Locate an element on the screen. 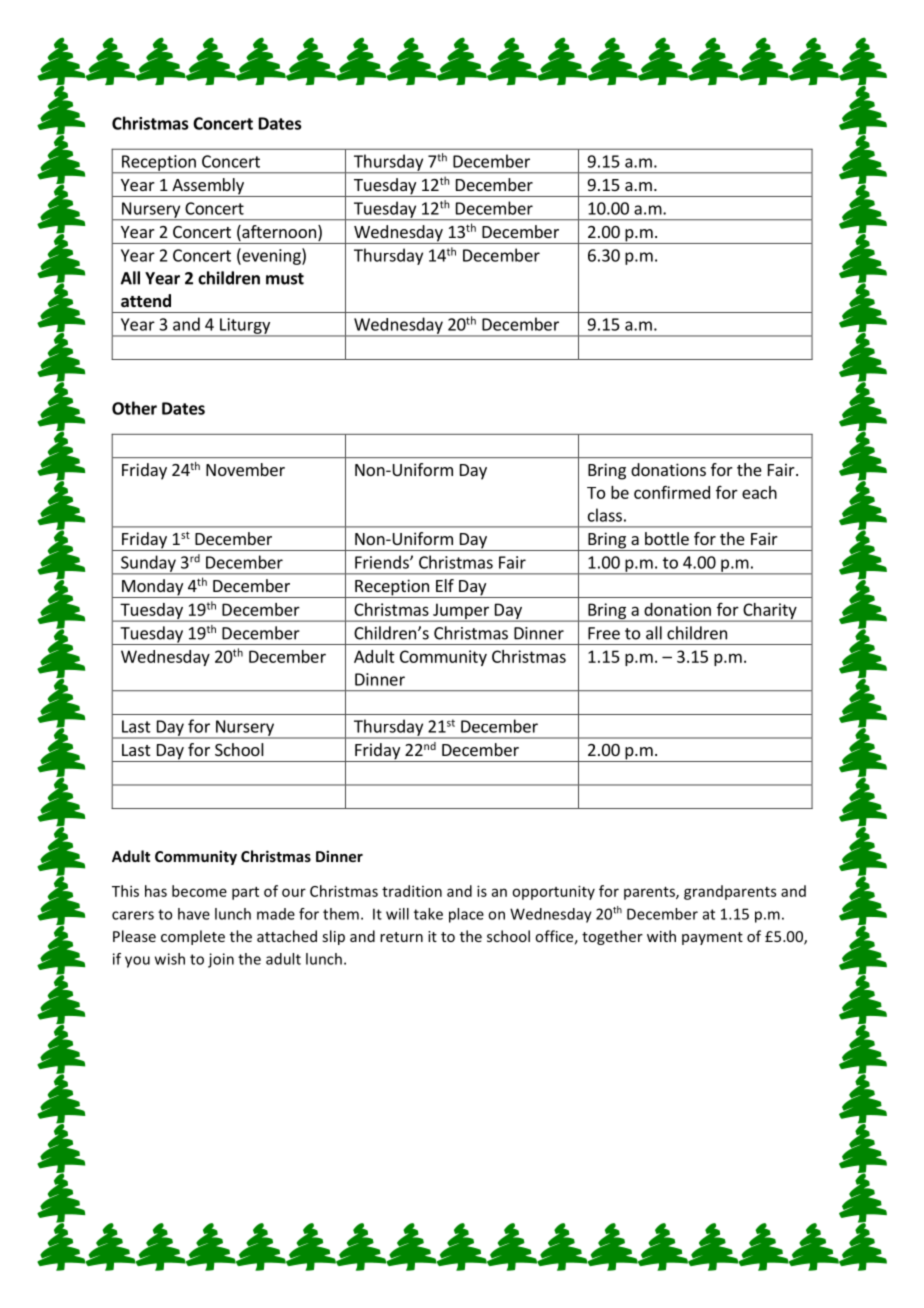  afternoon is located at coordinates (278, 233).
